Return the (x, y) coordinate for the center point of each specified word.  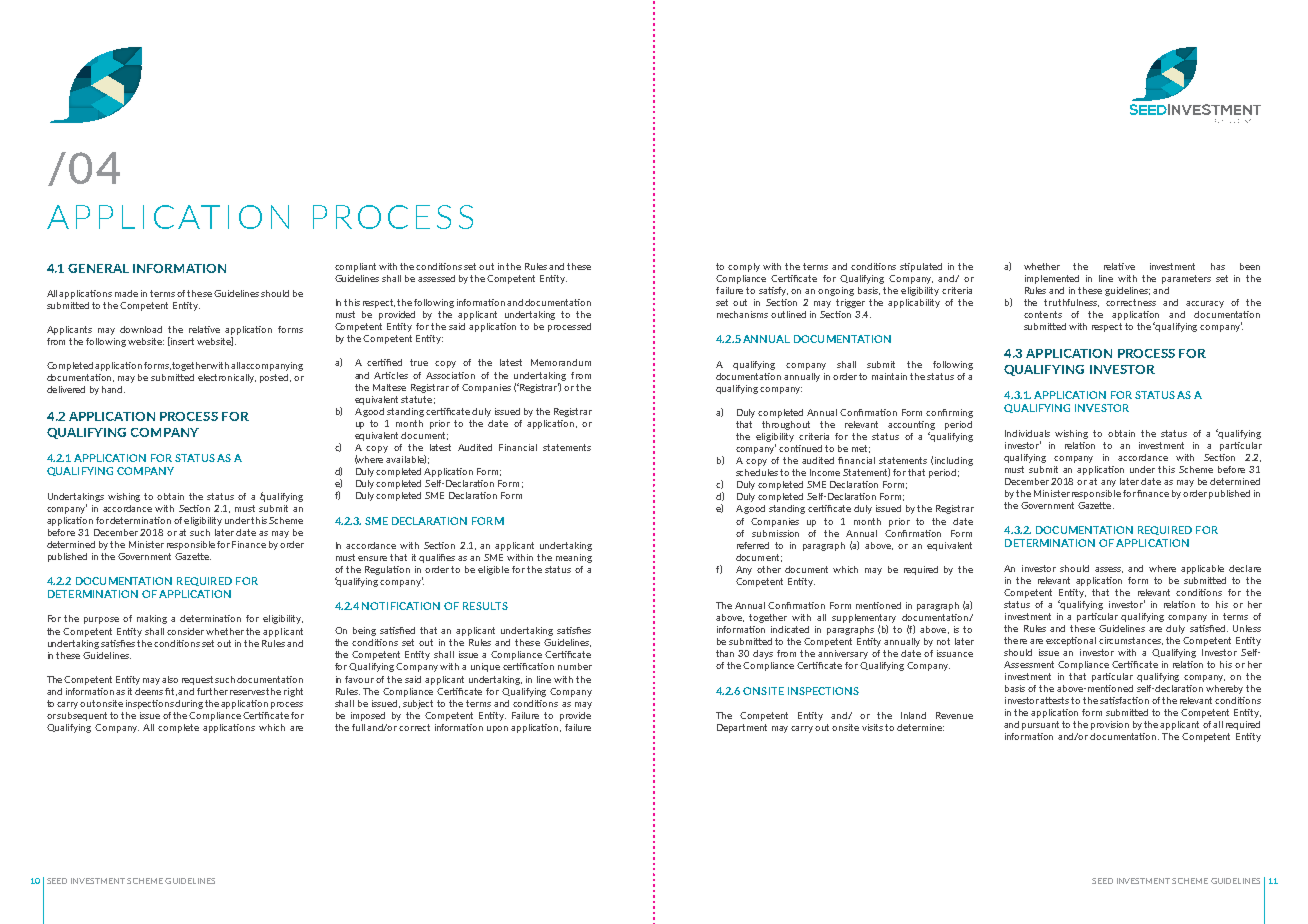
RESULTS (485, 606)
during (189, 704)
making (152, 619)
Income (825, 472)
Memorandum (561, 362)
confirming (949, 413)
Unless (1247, 628)
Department (742, 728)
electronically (227, 378)
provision (1110, 725)
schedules (757, 472)
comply (744, 267)
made (126, 293)
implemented (1052, 279)
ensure (372, 558)
